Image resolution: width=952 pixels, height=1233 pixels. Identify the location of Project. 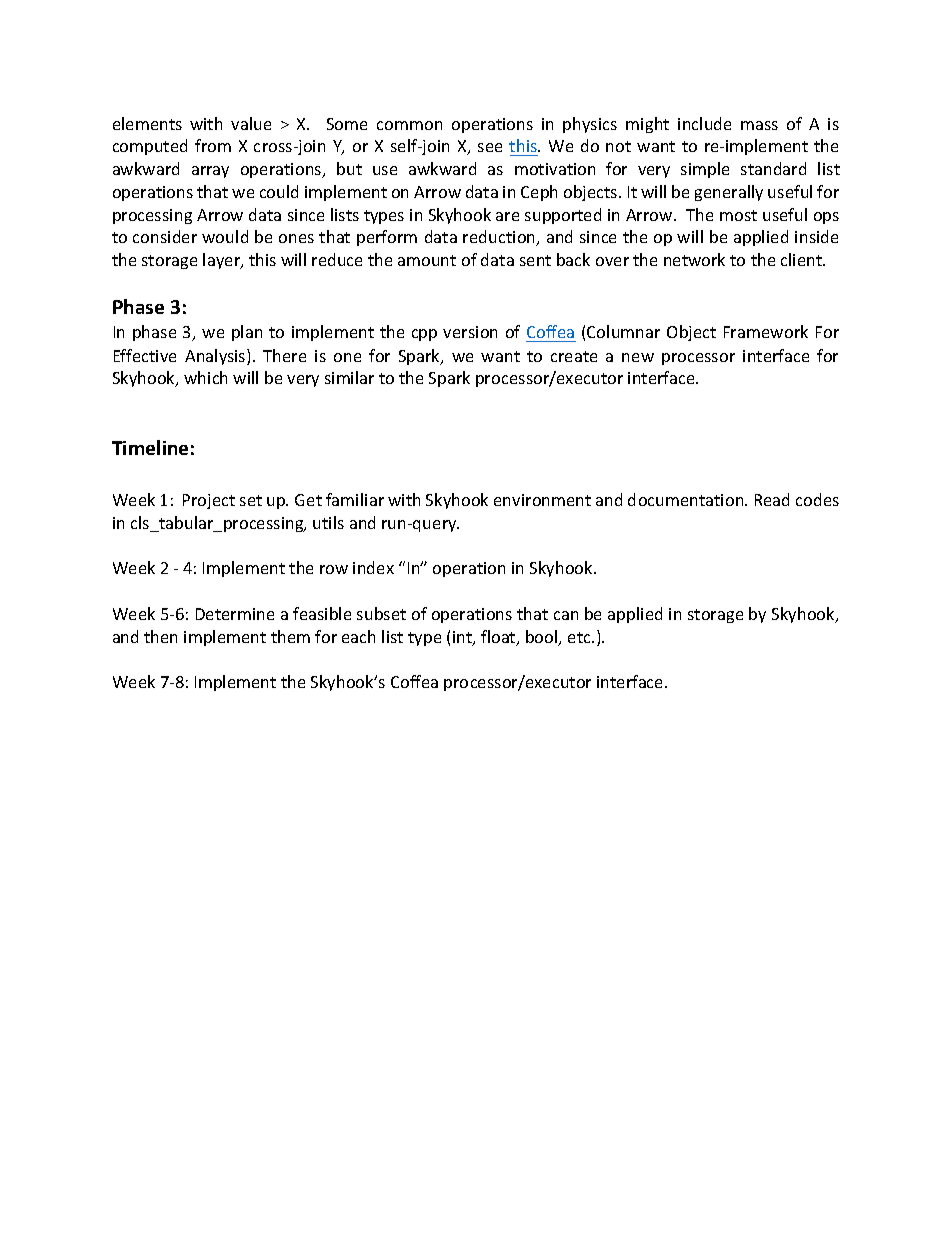
(209, 501).
